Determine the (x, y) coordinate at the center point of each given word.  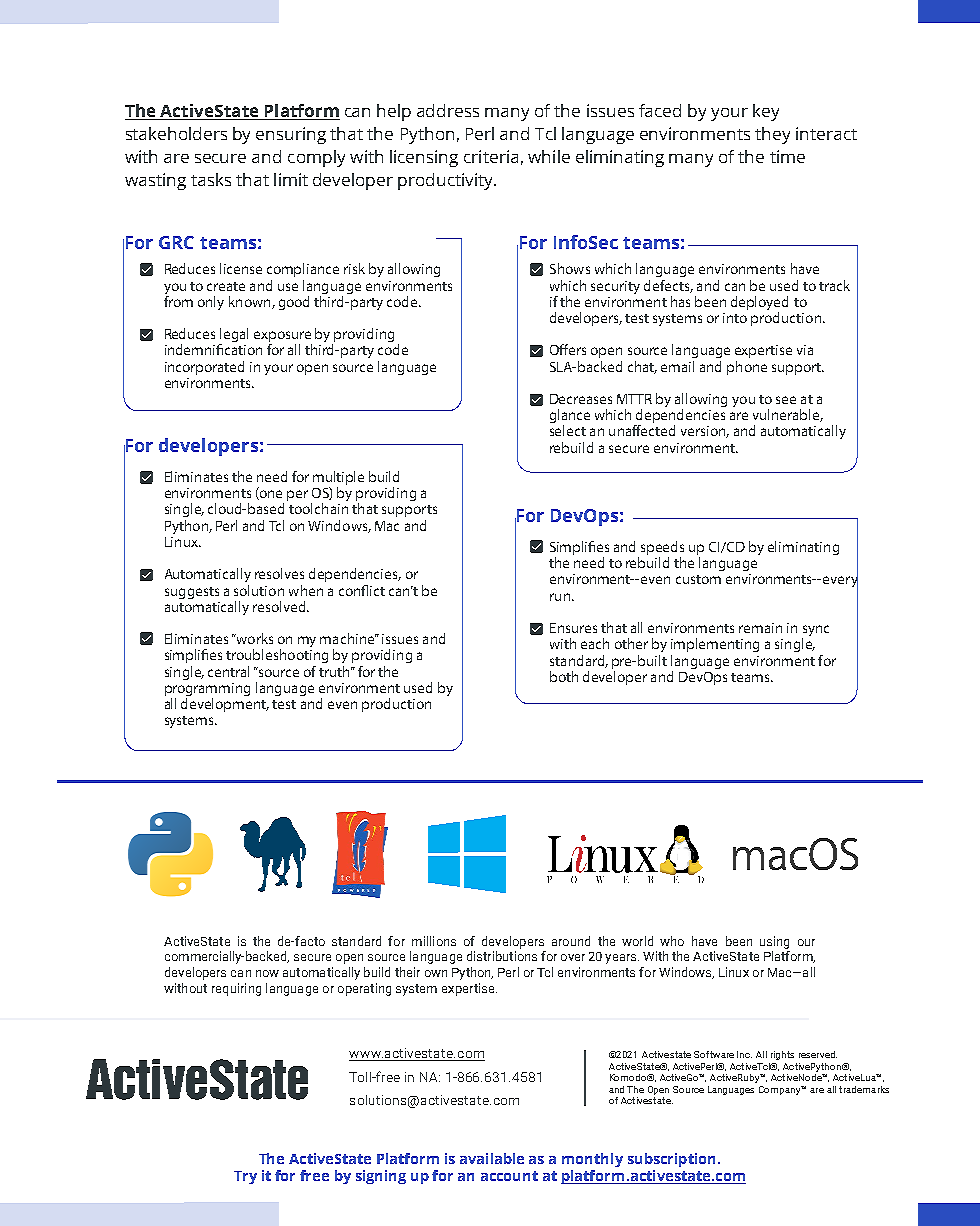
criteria (491, 156)
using (774, 942)
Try (245, 1177)
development (225, 705)
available (492, 1158)
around (571, 941)
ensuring (291, 135)
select (568, 430)
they (772, 135)
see (786, 400)
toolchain (318, 508)
